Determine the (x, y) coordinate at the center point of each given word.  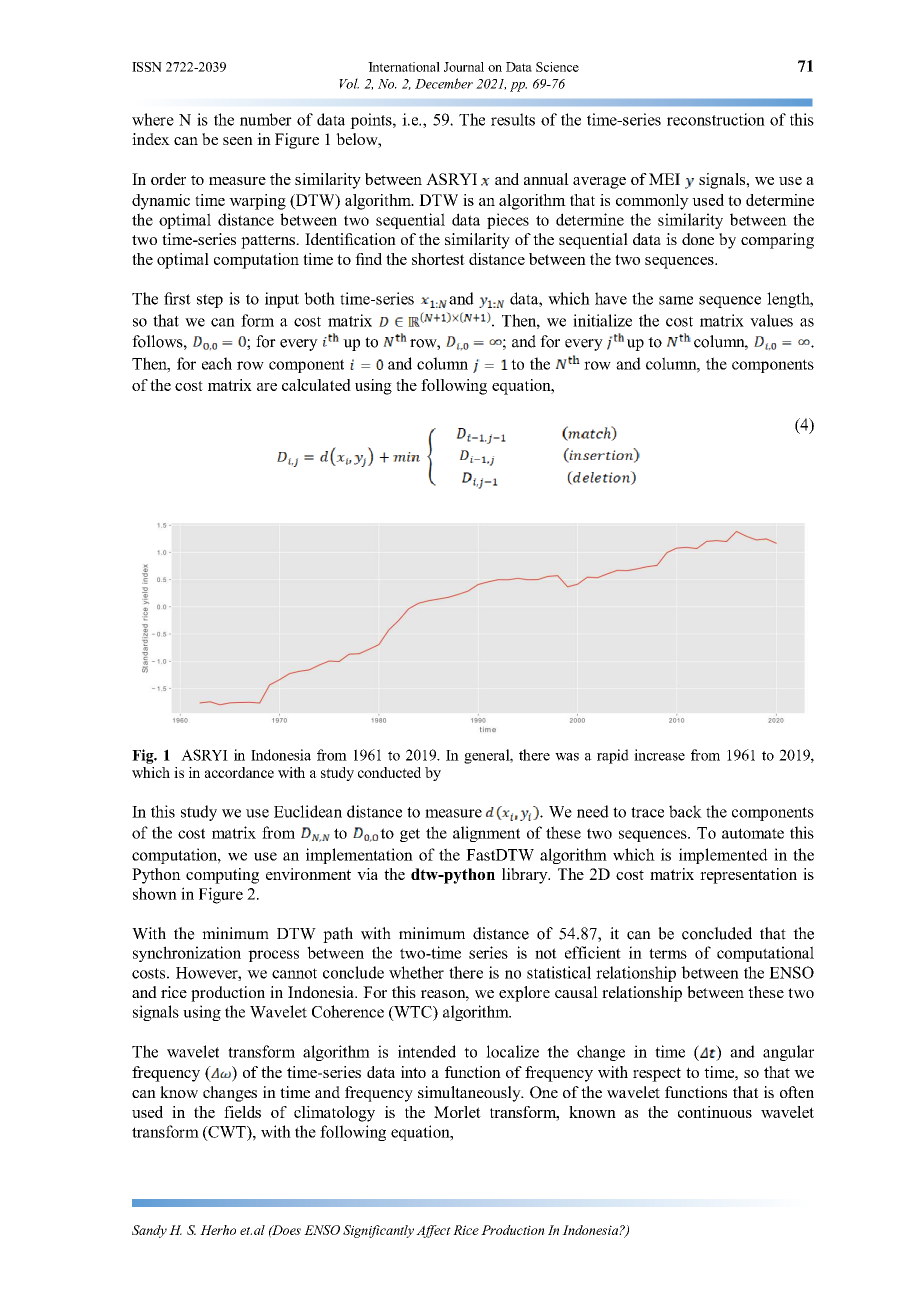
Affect (433, 1231)
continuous (715, 1112)
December (444, 83)
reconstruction (716, 119)
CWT (227, 1133)
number (266, 119)
